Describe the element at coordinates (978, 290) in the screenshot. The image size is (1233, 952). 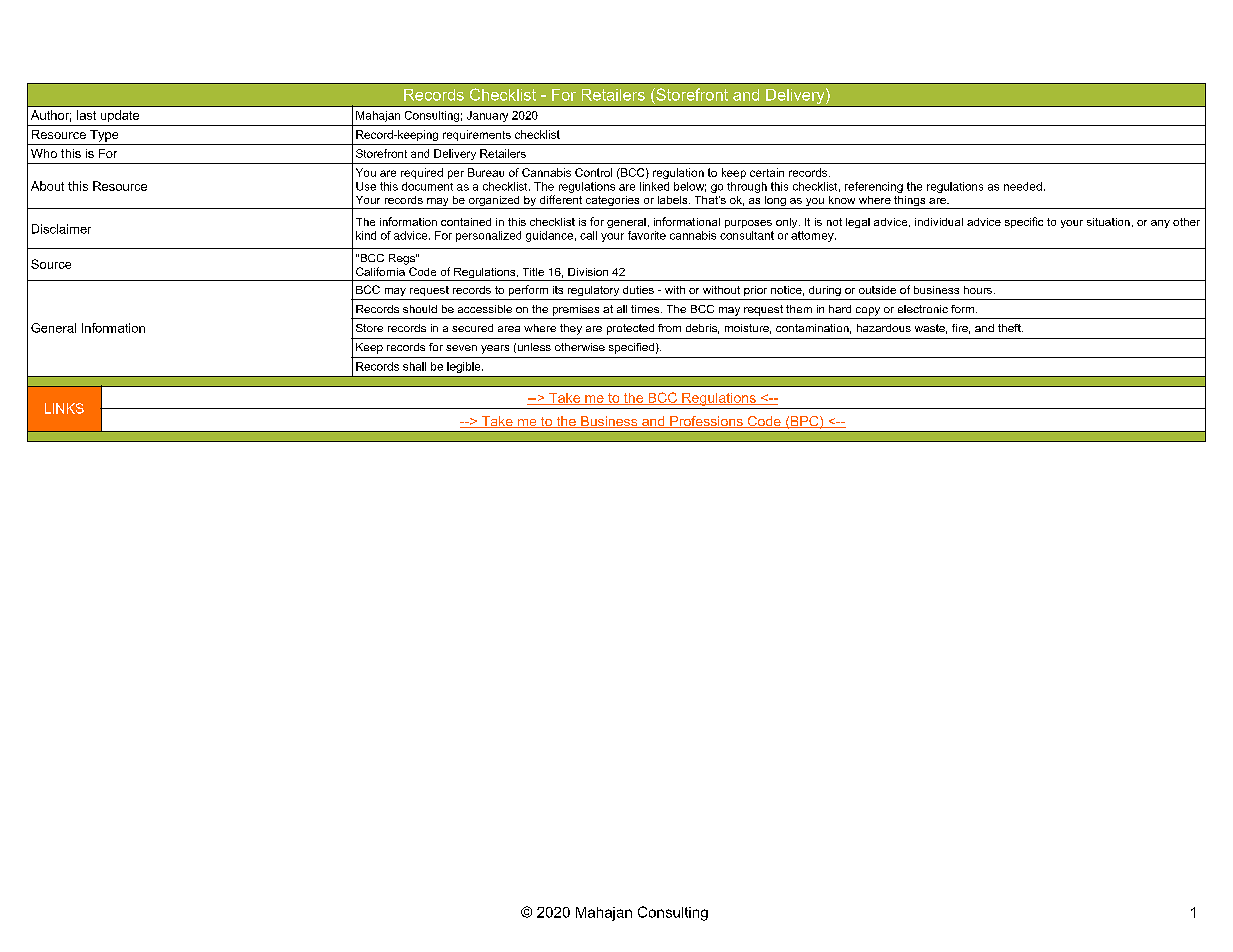
I see `hours` at that location.
